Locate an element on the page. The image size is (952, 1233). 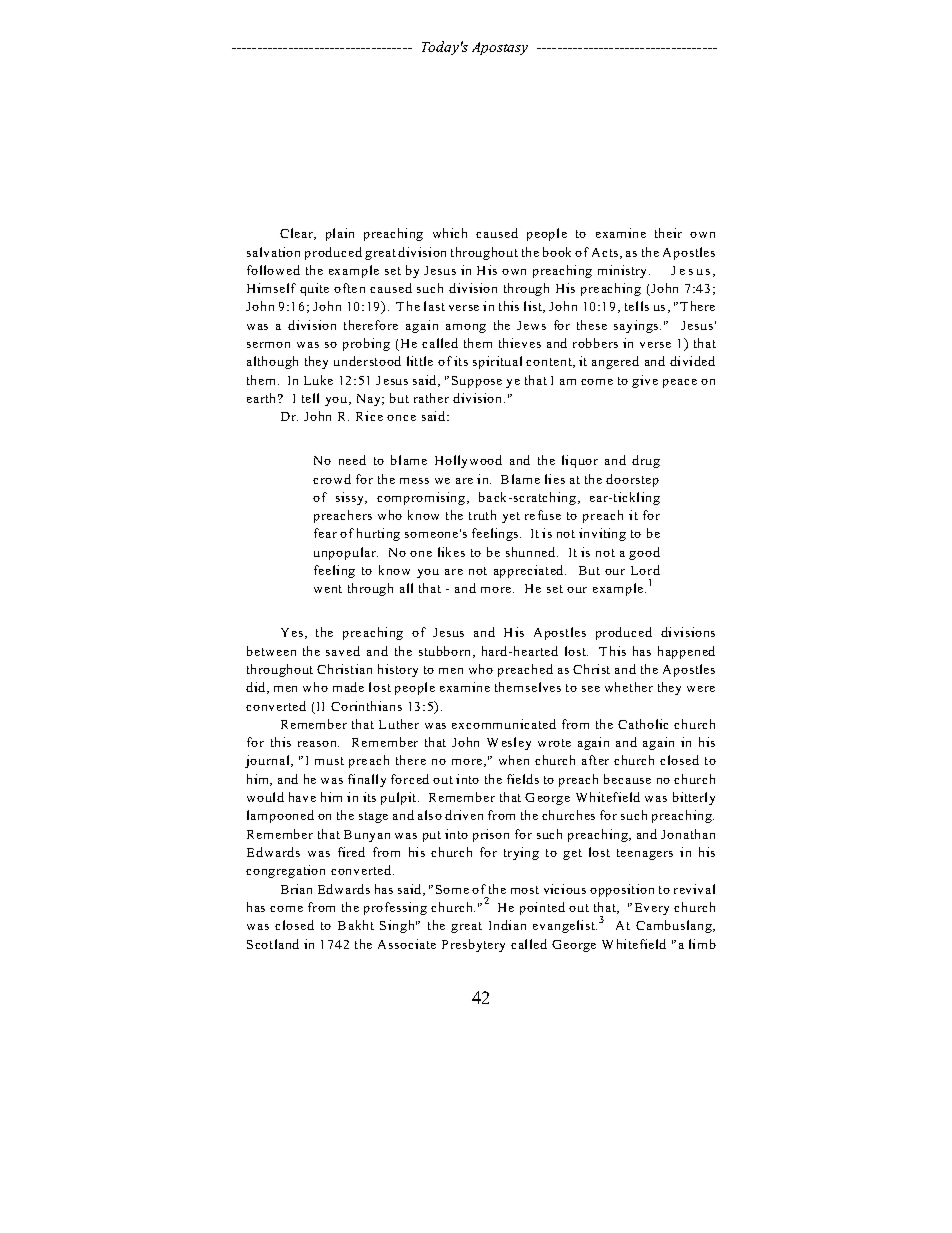
Apostasy is located at coordinates (500, 48).
